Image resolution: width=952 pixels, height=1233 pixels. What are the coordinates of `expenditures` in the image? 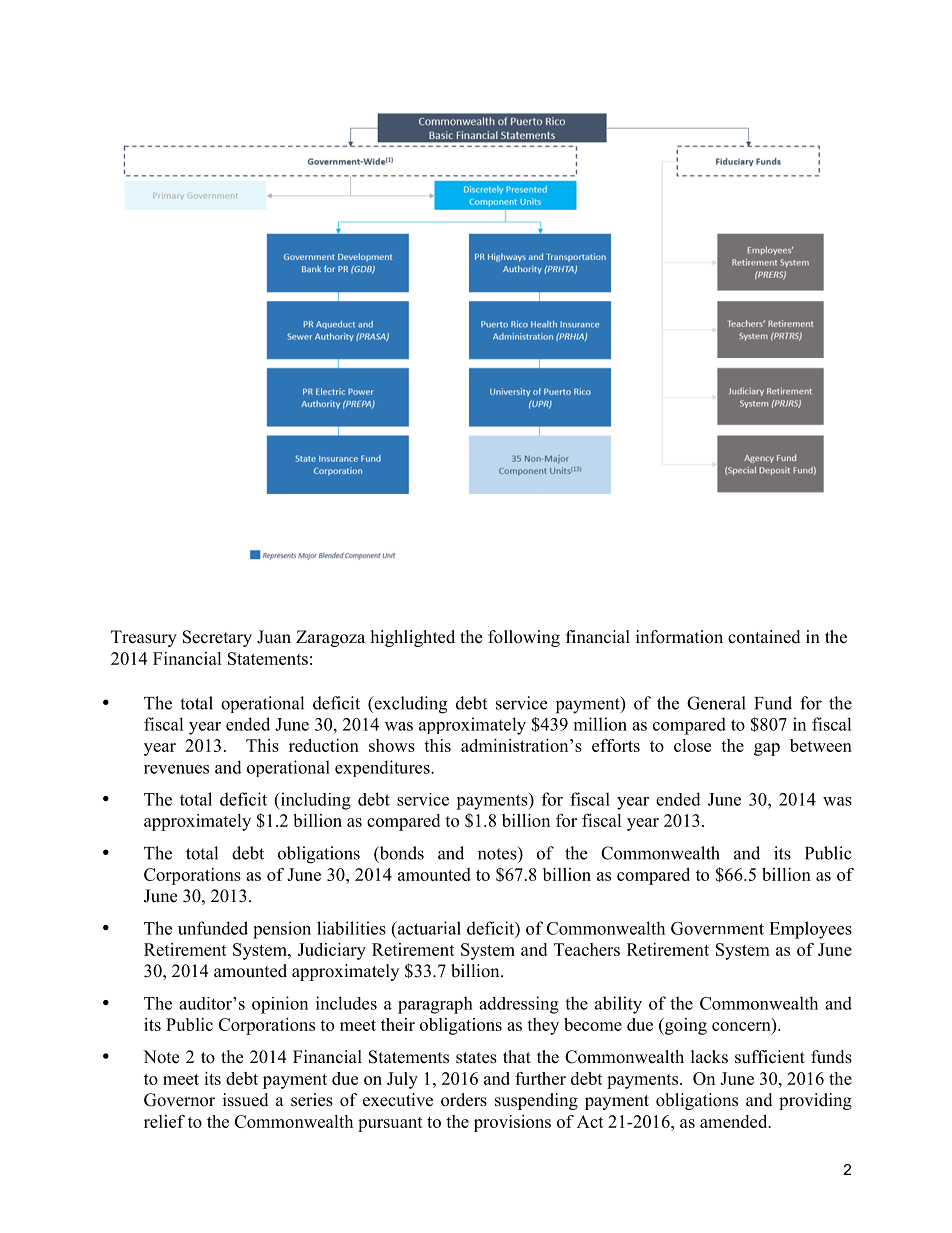 It's located at (383, 768).
